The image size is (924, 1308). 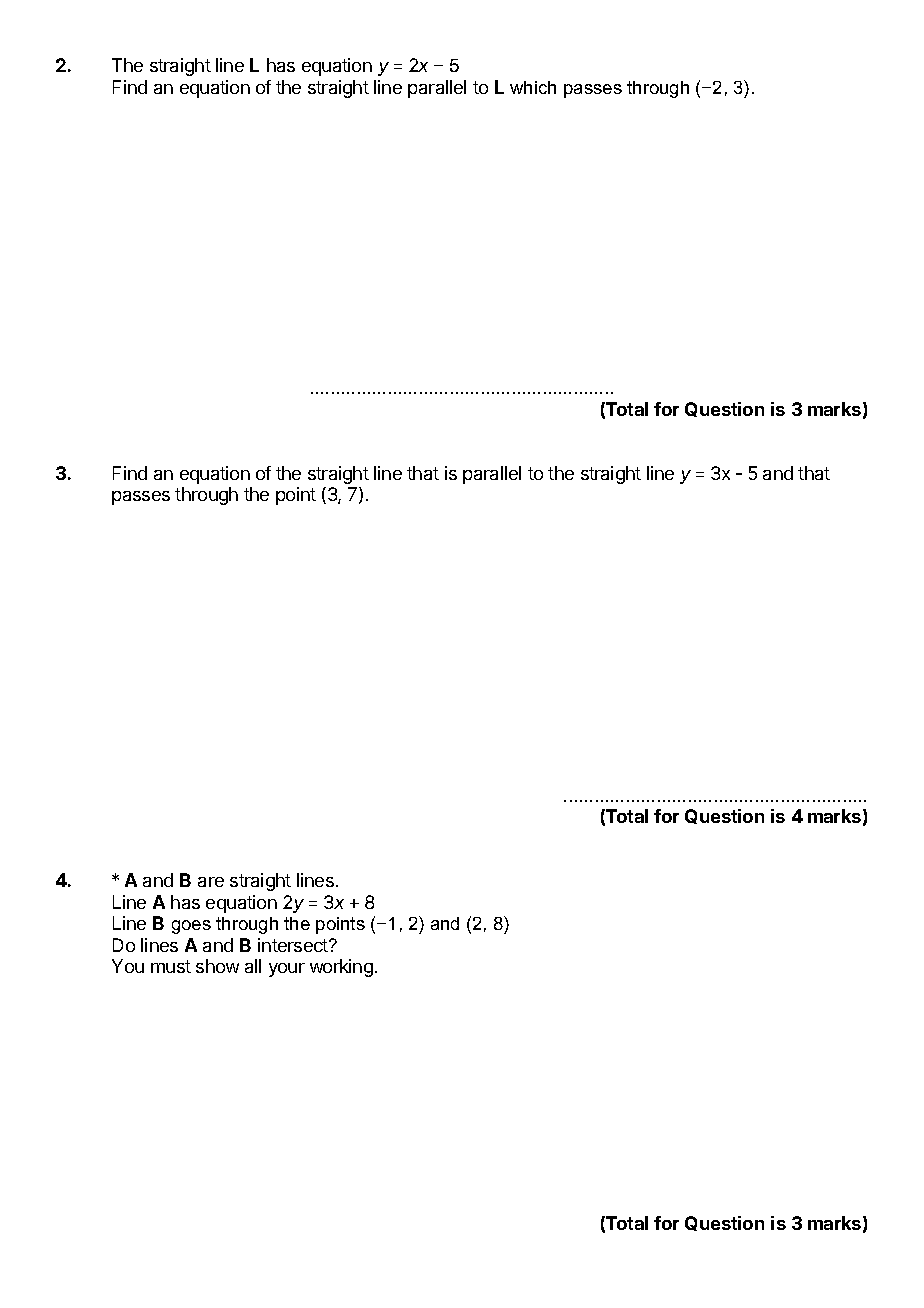 I want to click on goes, so click(x=191, y=927).
